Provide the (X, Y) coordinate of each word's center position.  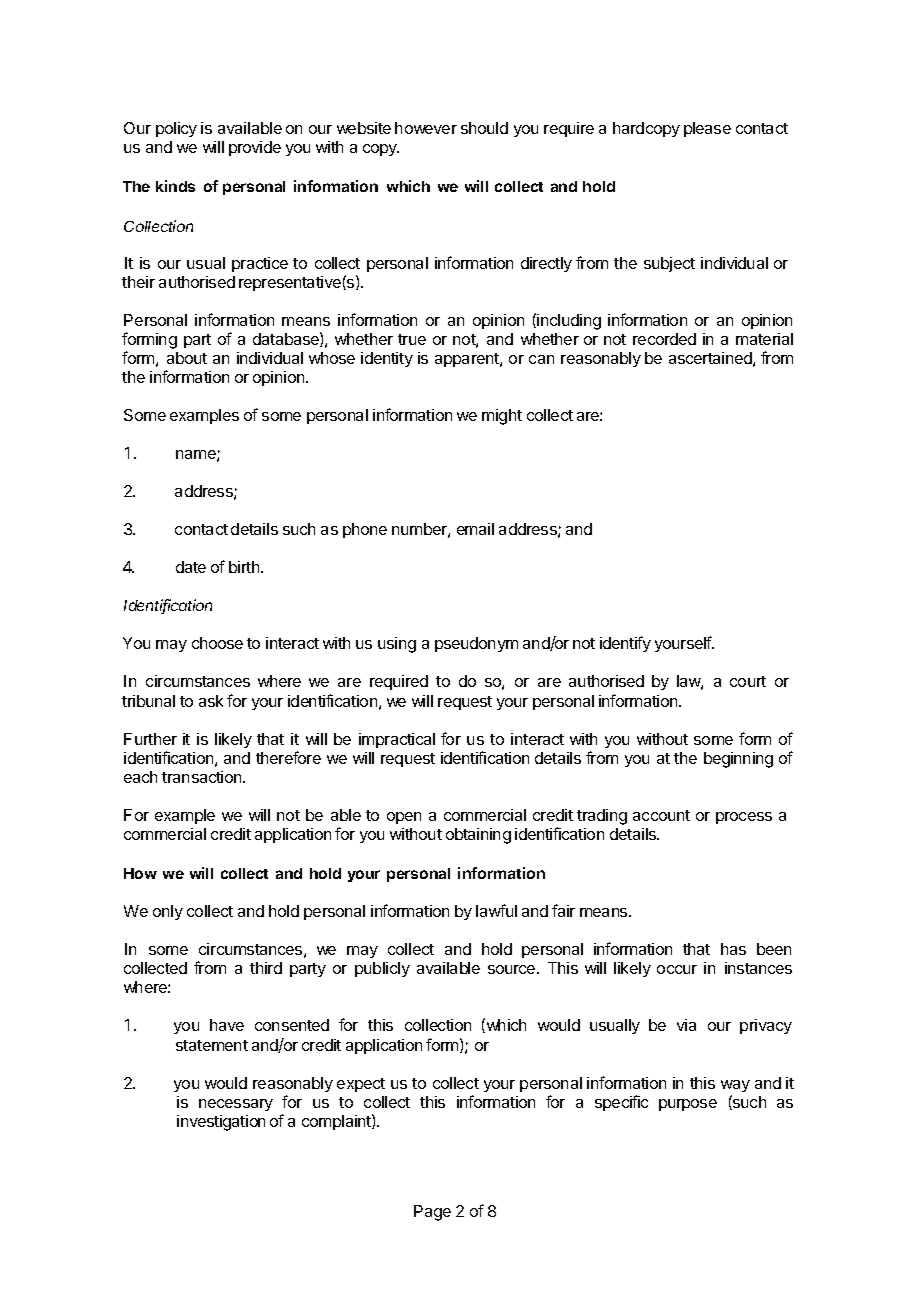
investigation (221, 1123)
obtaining (478, 836)
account (661, 815)
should (484, 128)
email (475, 529)
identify (625, 644)
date (191, 567)
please (707, 129)
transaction (203, 777)
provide (255, 148)
